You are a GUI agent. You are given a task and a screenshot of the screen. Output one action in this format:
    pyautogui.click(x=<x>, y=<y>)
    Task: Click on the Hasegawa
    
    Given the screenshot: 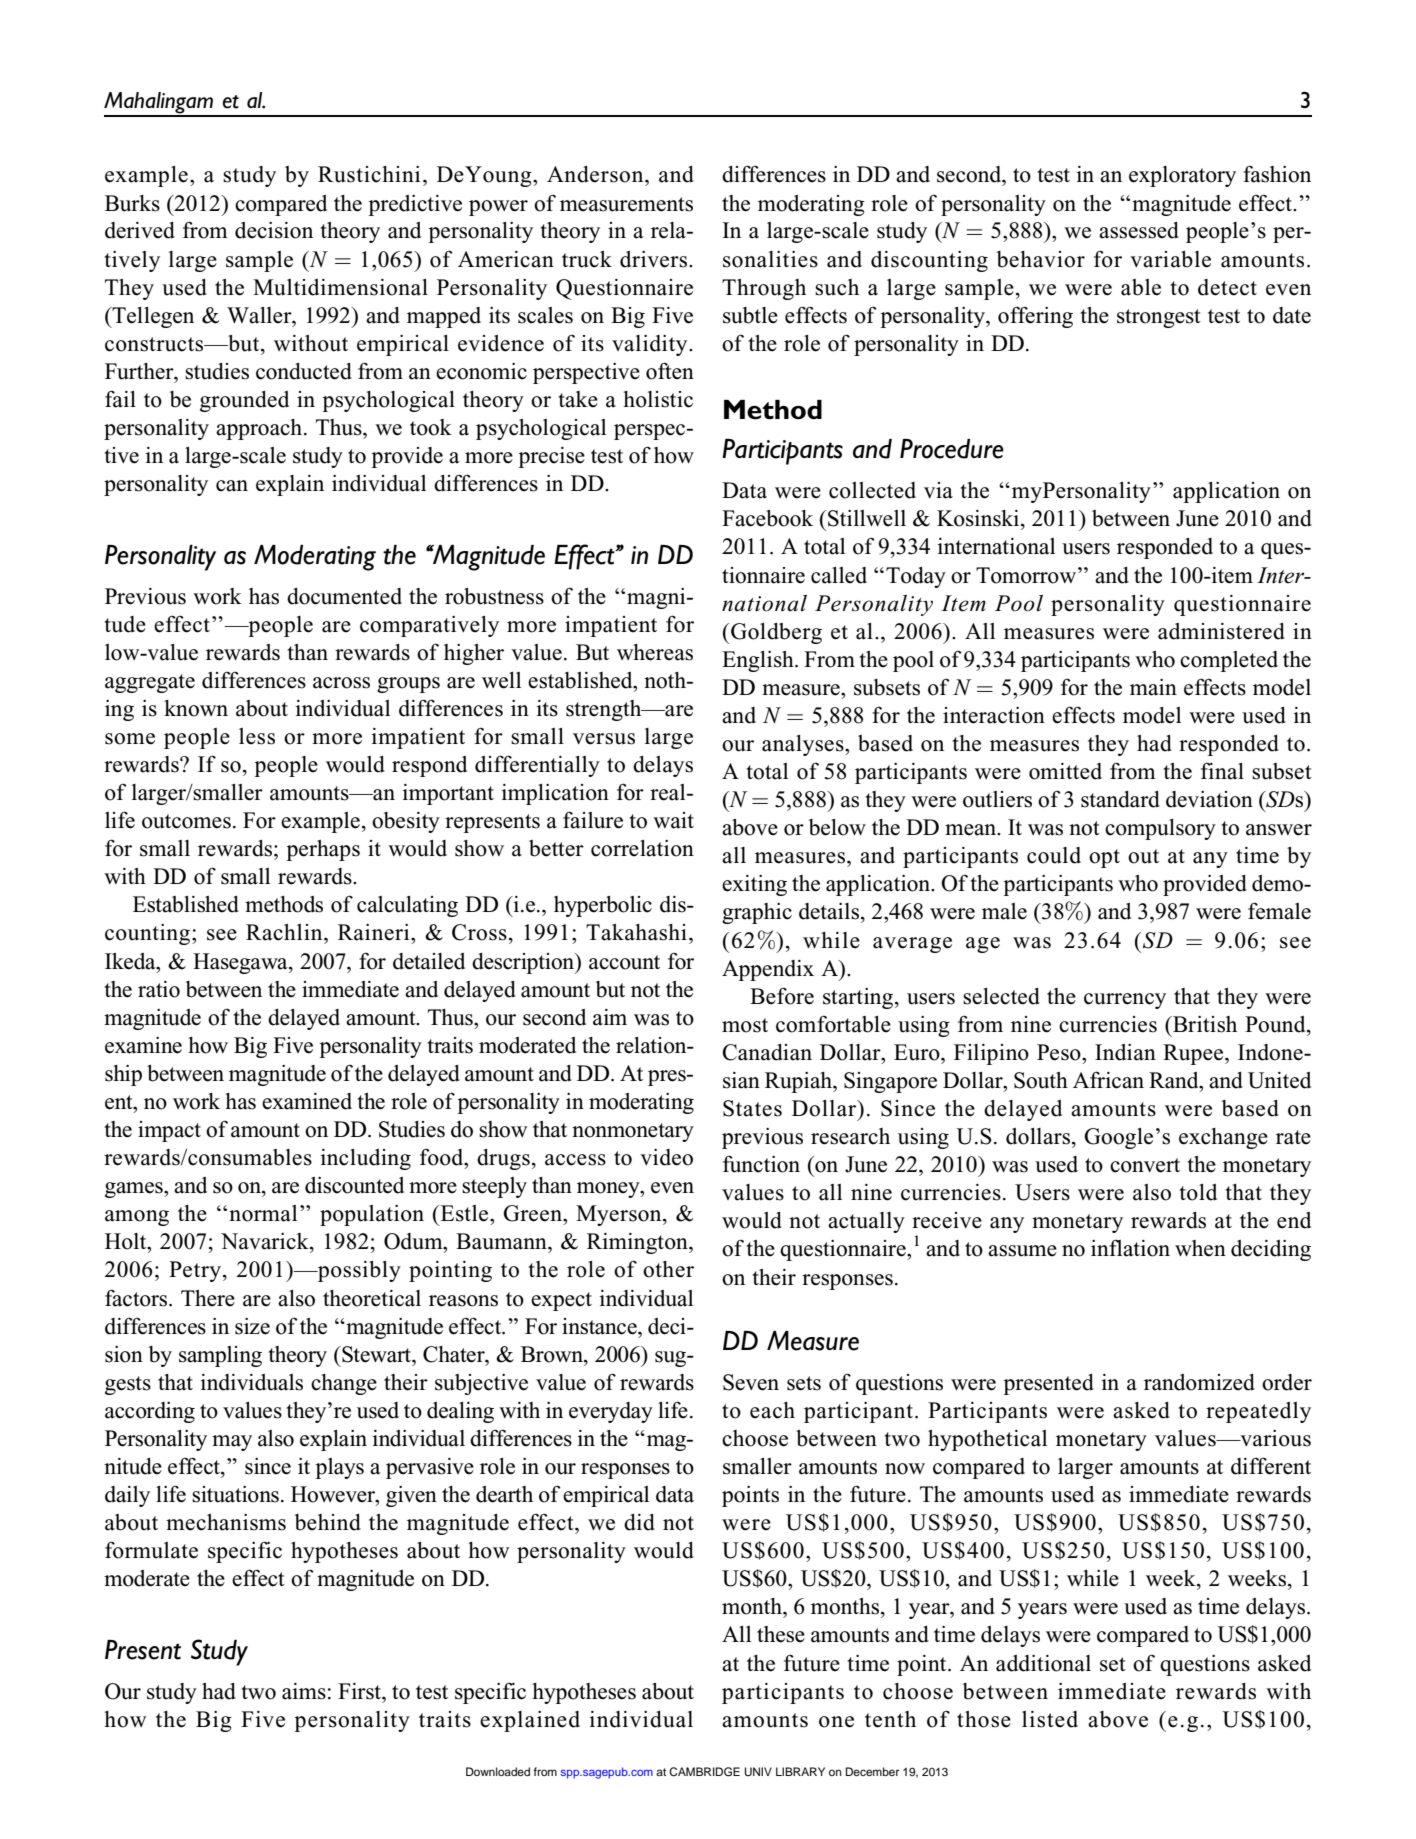 What is the action you would take?
    pyautogui.click(x=241, y=963)
